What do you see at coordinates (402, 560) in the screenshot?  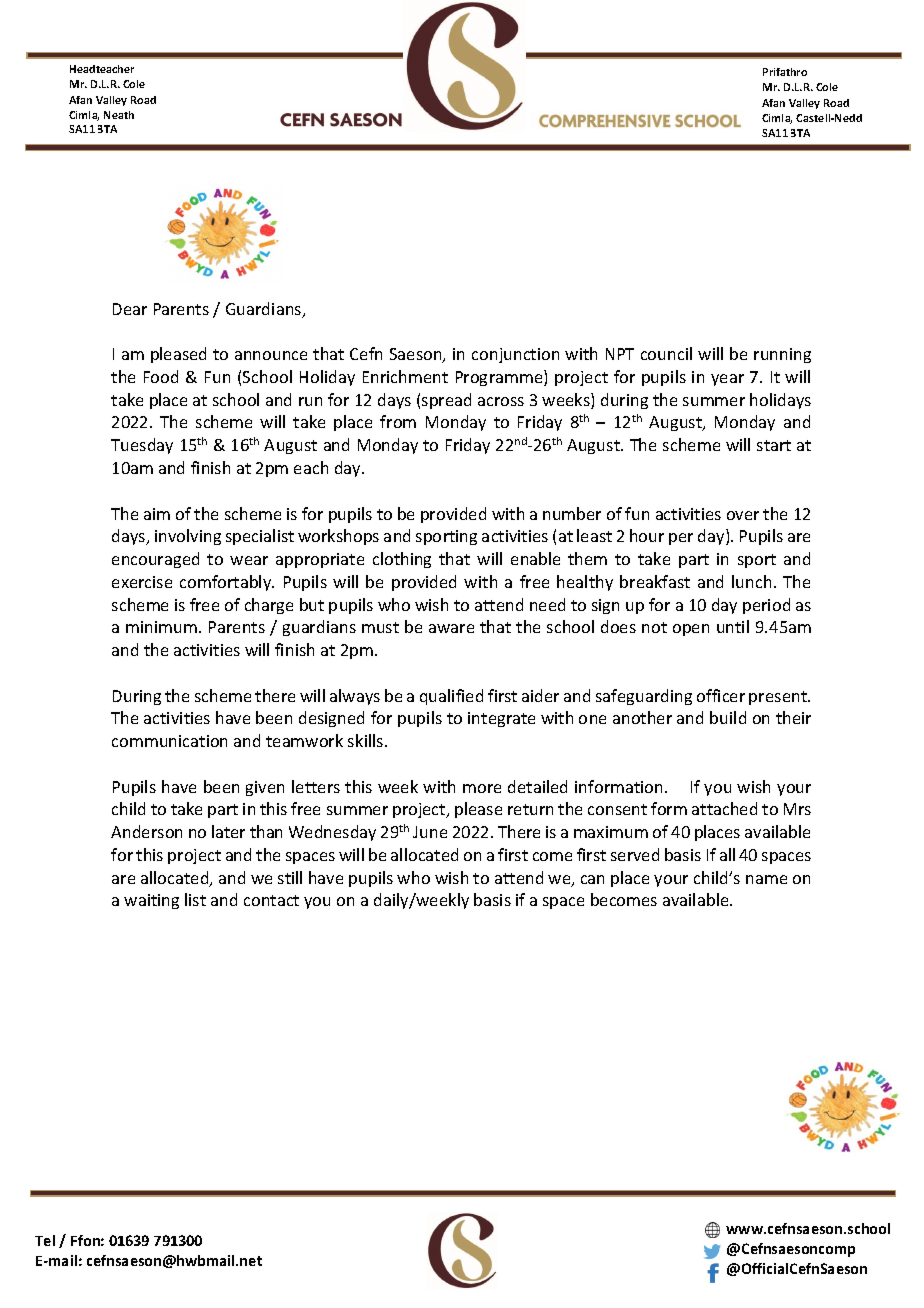 I see `clothing` at bounding box center [402, 560].
